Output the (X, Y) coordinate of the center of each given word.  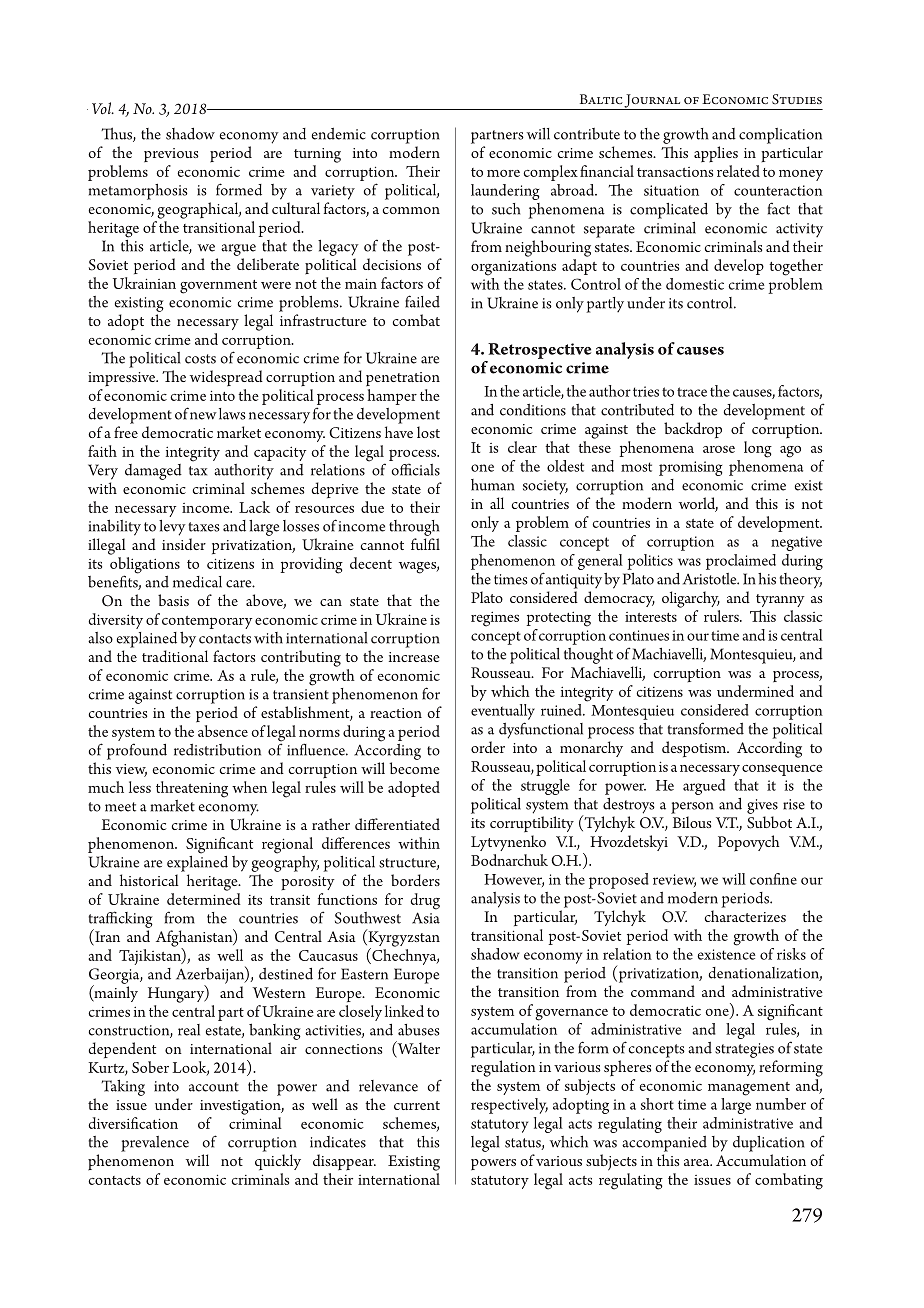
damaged (153, 472)
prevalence (155, 1144)
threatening (192, 789)
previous (171, 155)
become (414, 768)
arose (719, 449)
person (692, 808)
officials (416, 469)
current (417, 1105)
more (503, 173)
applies (716, 154)
